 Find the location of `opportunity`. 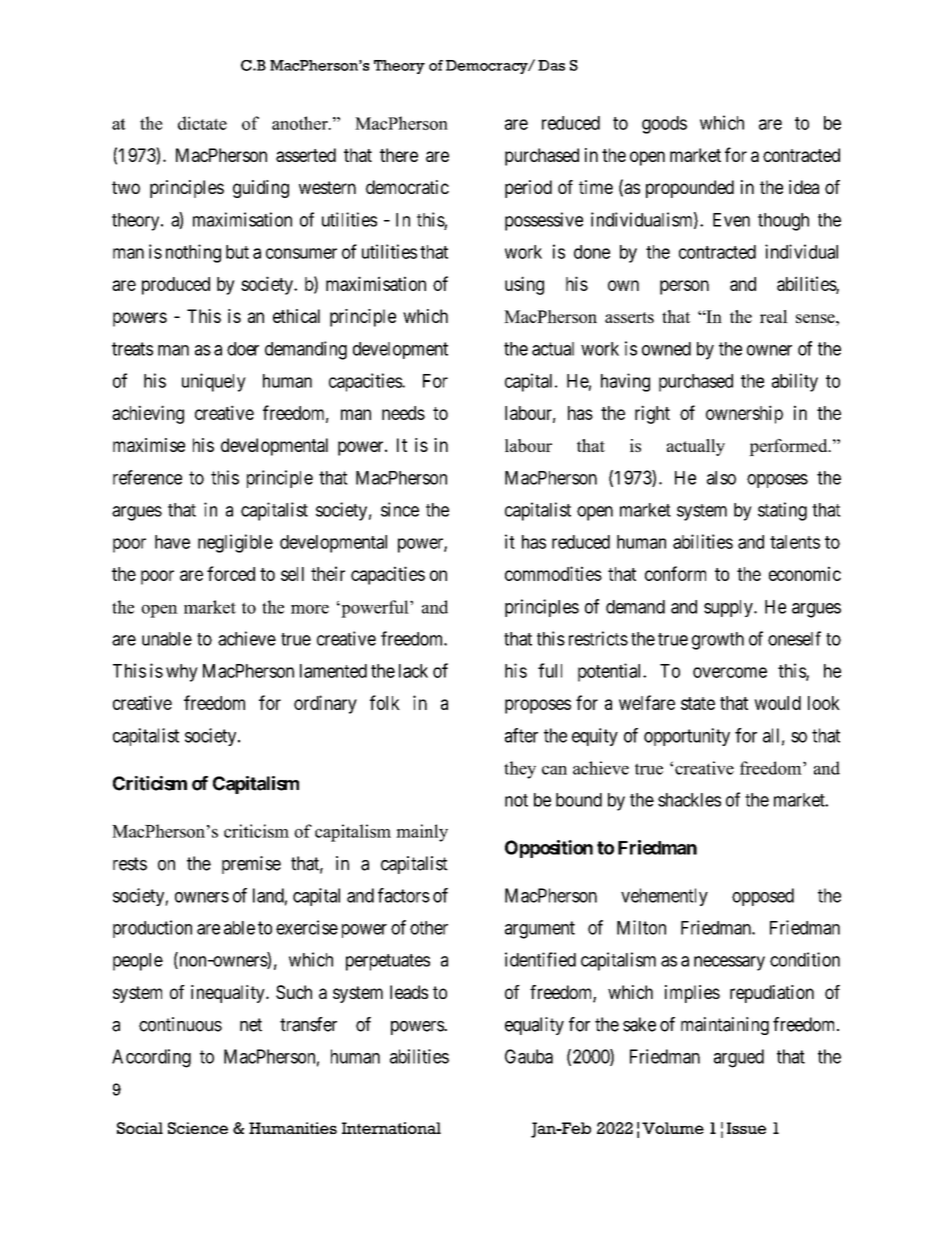

opportunity is located at coordinates (687, 737).
